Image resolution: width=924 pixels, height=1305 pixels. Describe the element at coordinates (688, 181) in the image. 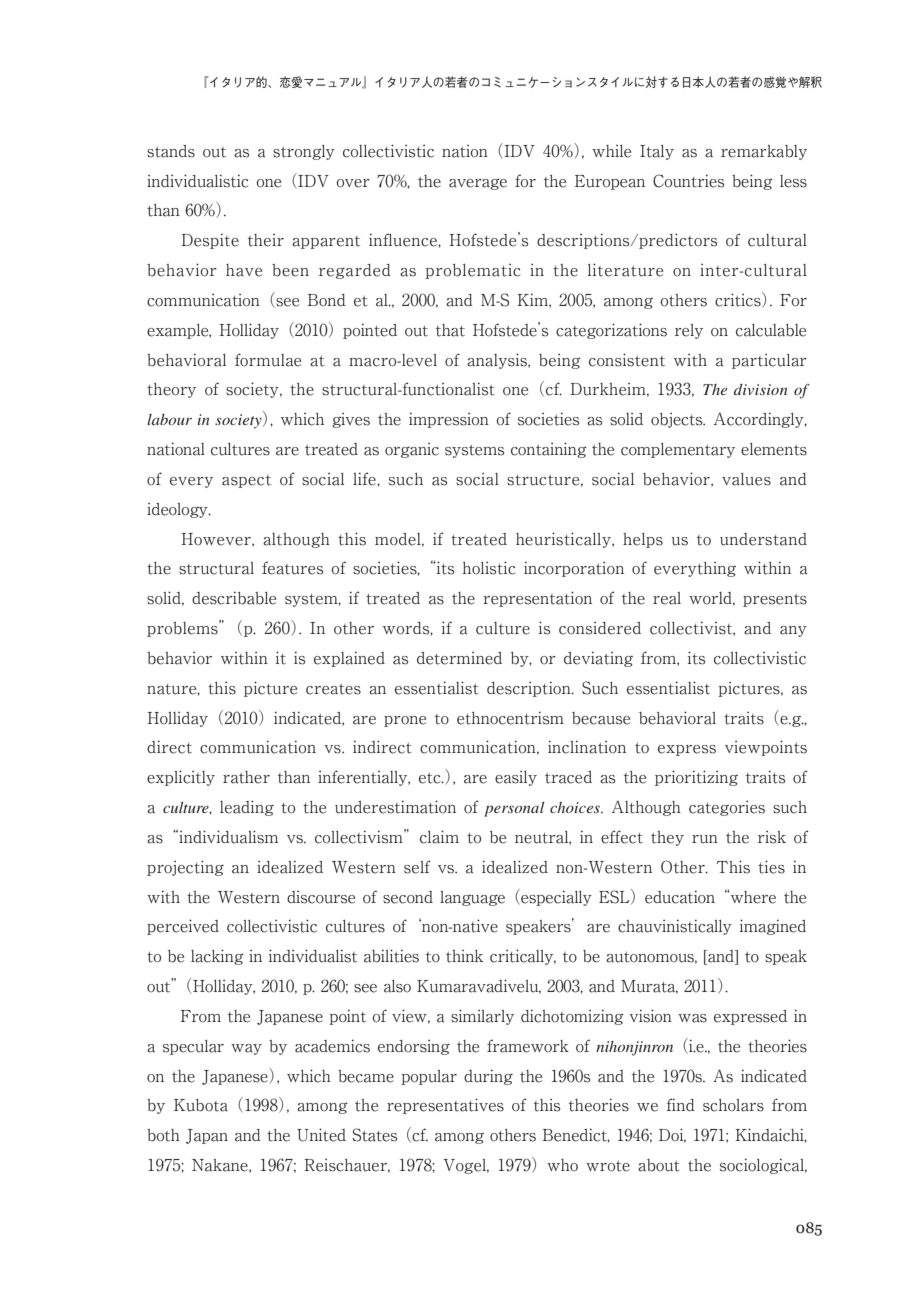

I see `Countries` at that location.
